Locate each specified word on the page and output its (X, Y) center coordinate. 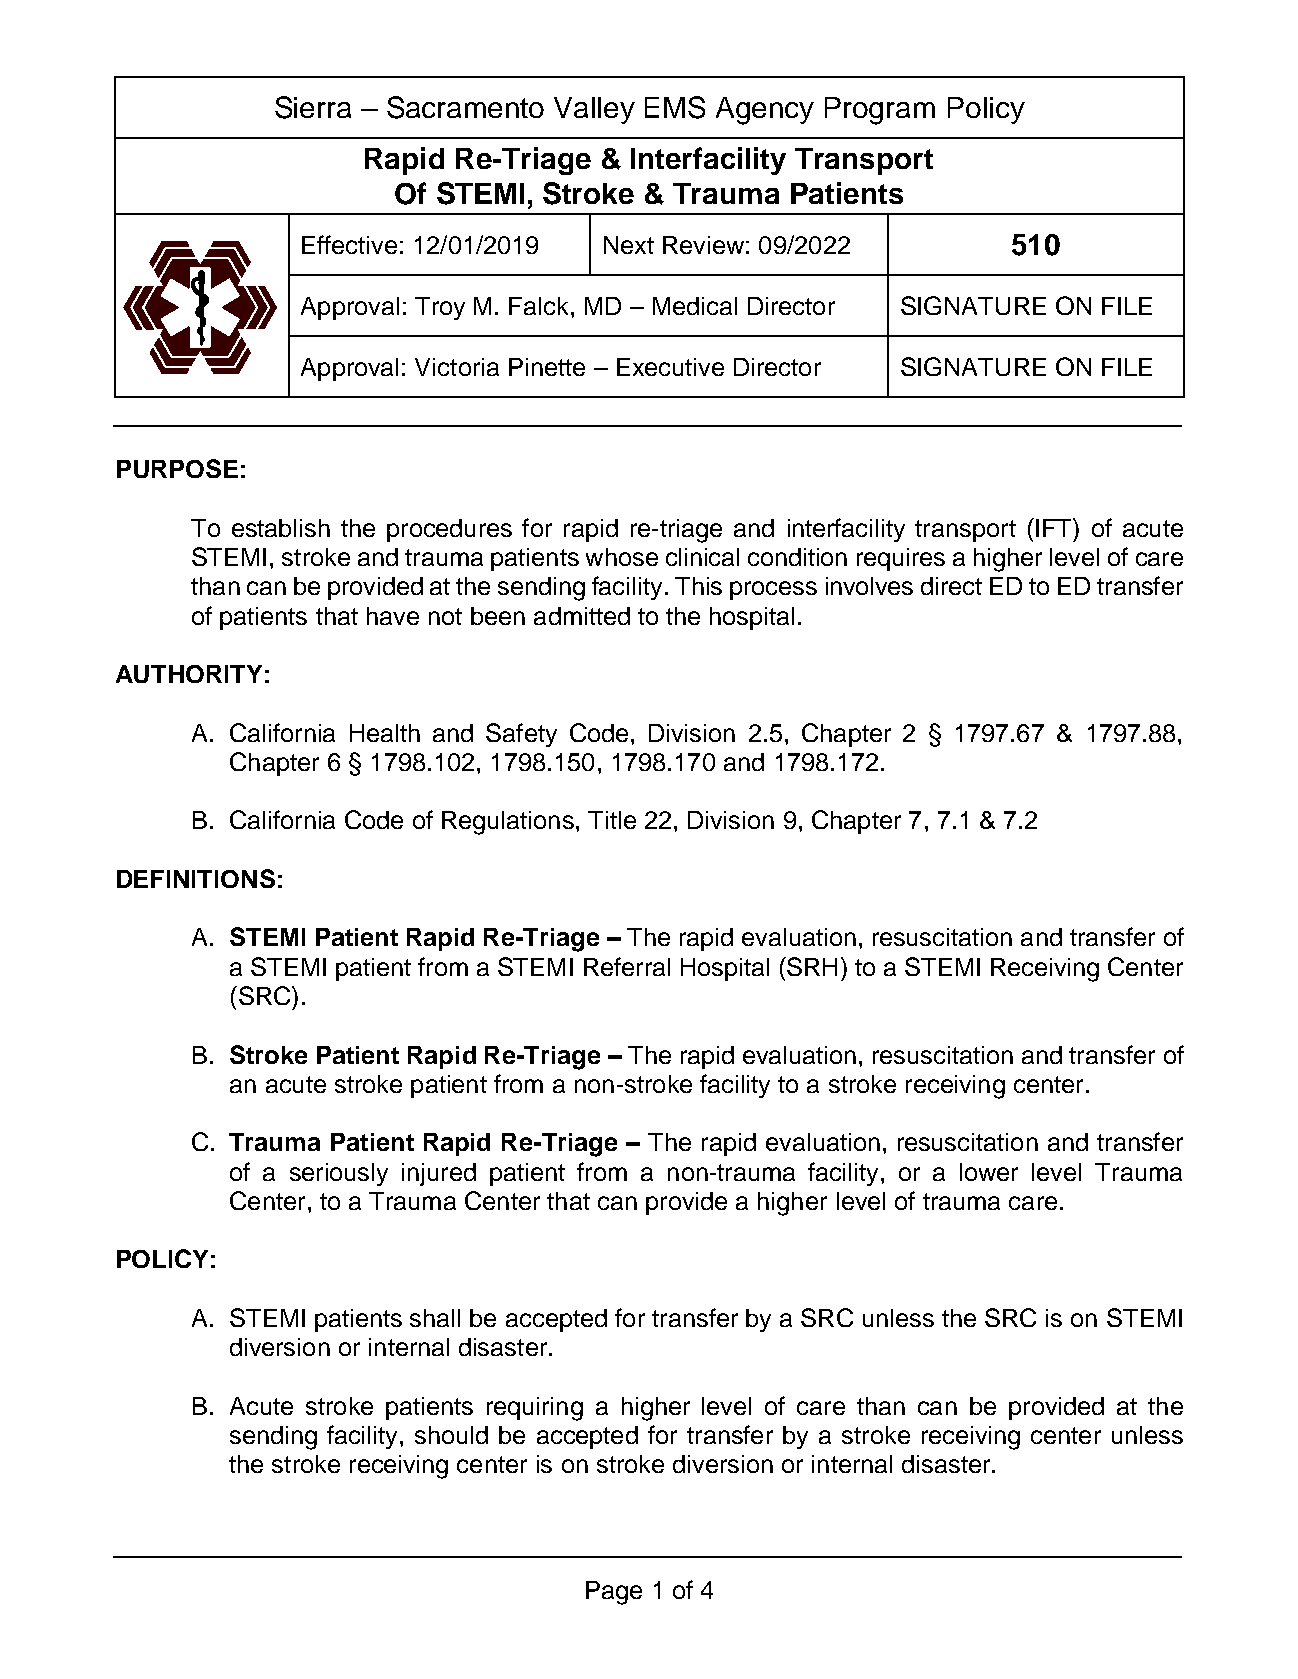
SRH (811, 966)
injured (439, 1174)
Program (880, 111)
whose (622, 557)
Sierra (313, 107)
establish (281, 528)
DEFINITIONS (196, 878)
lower (989, 1172)
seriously (339, 1174)
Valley (594, 110)
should (451, 1435)
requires (901, 559)
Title (612, 820)
